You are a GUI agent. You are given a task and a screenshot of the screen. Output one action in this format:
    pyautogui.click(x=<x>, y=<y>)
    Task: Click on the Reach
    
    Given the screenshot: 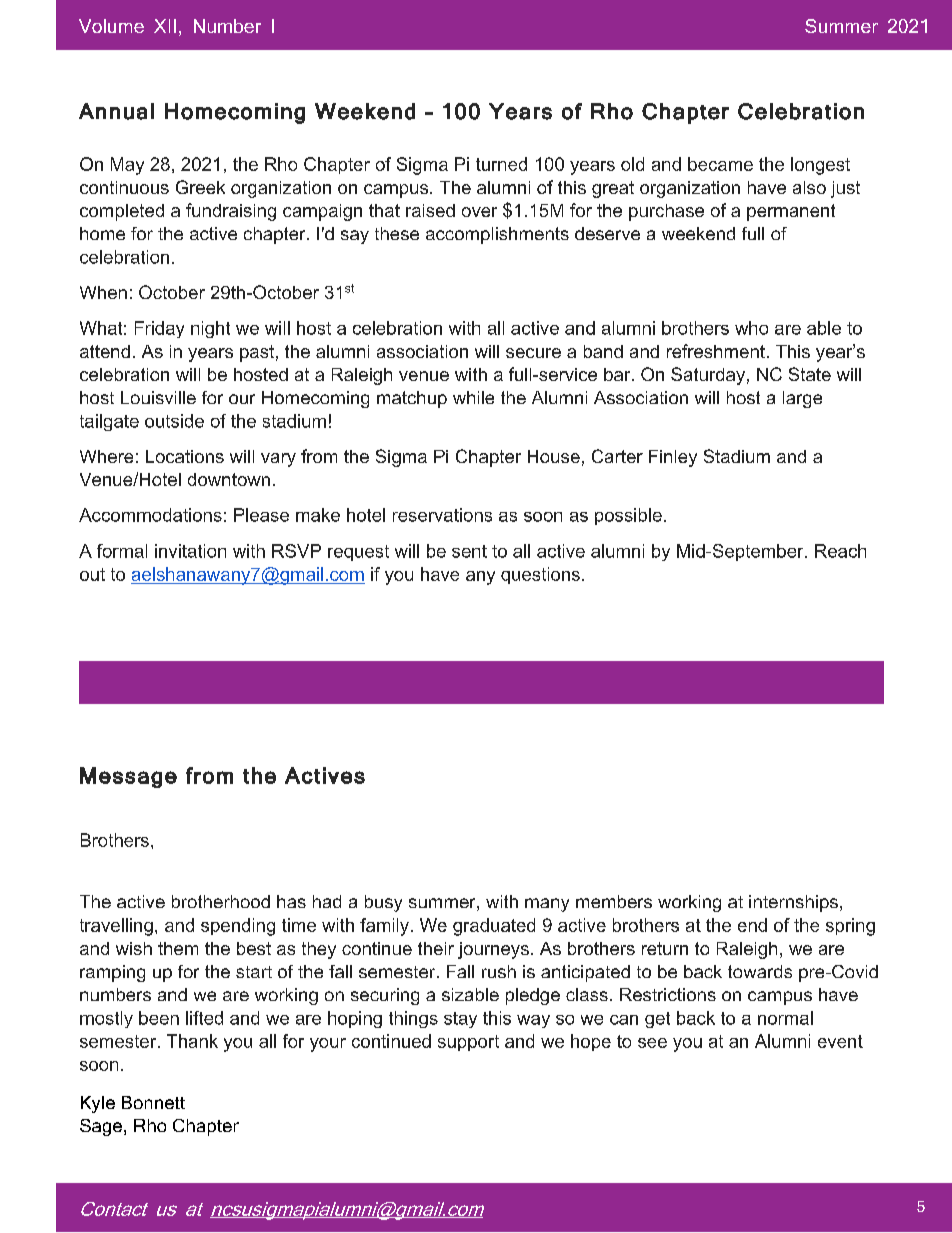 What is the action you would take?
    pyautogui.click(x=840, y=551)
